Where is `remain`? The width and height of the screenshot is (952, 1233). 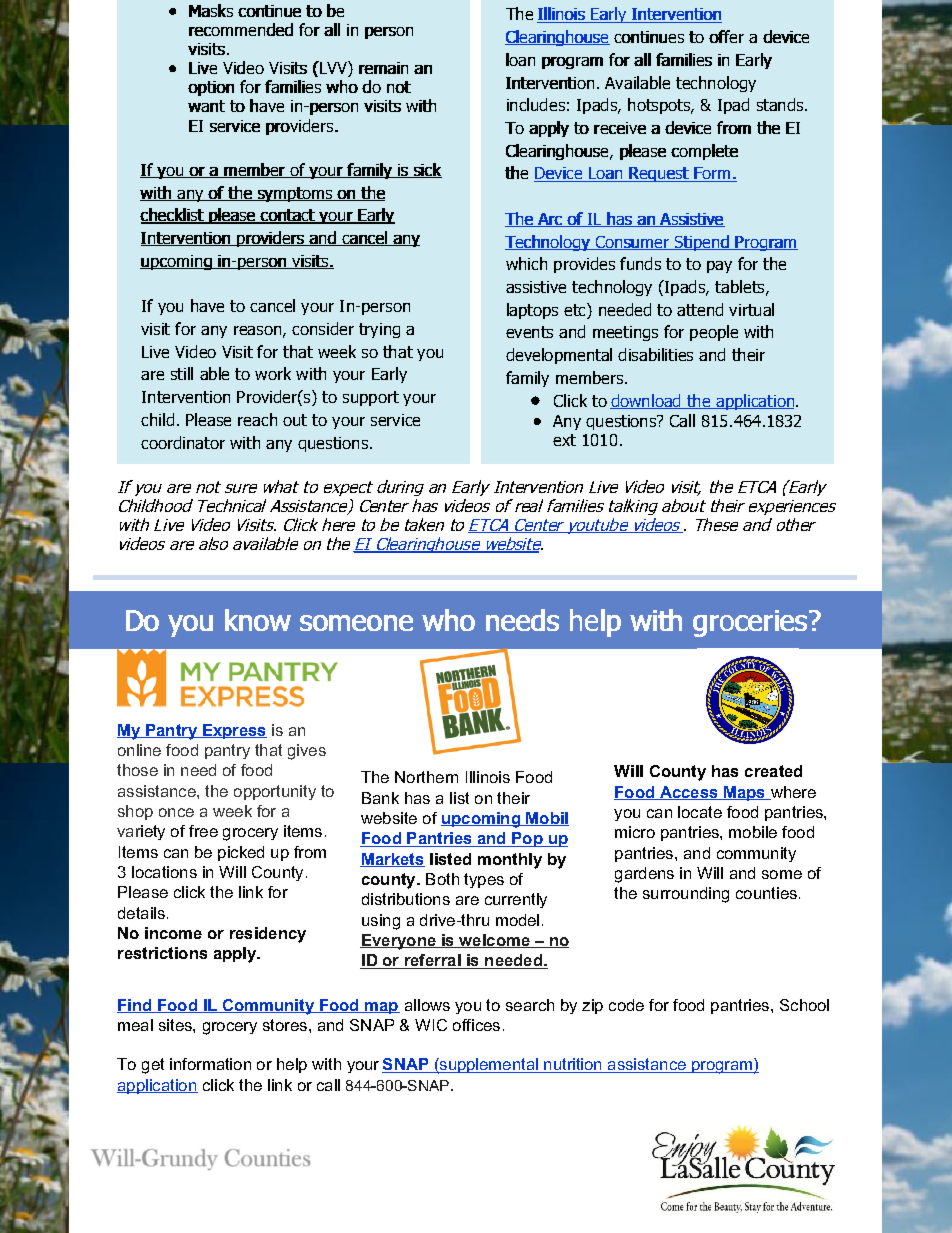
remain is located at coordinates (383, 68).
